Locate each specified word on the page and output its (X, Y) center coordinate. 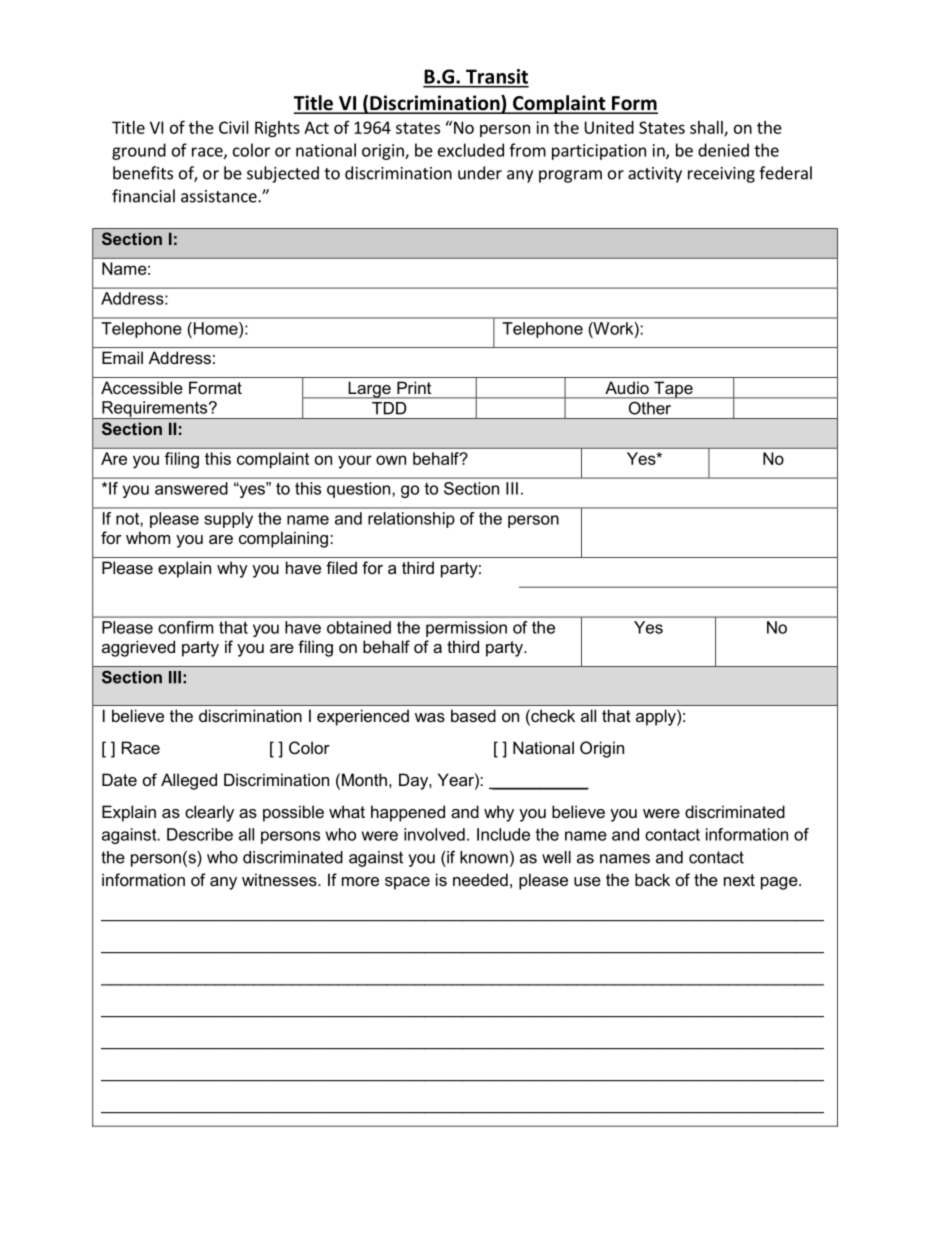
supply (229, 520)
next (739, 880)
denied (723, 150)
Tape (673, 390)
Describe (200, 834)
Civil (234, 127)
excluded (471, 150)
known (484, 857)
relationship (411, 520)
